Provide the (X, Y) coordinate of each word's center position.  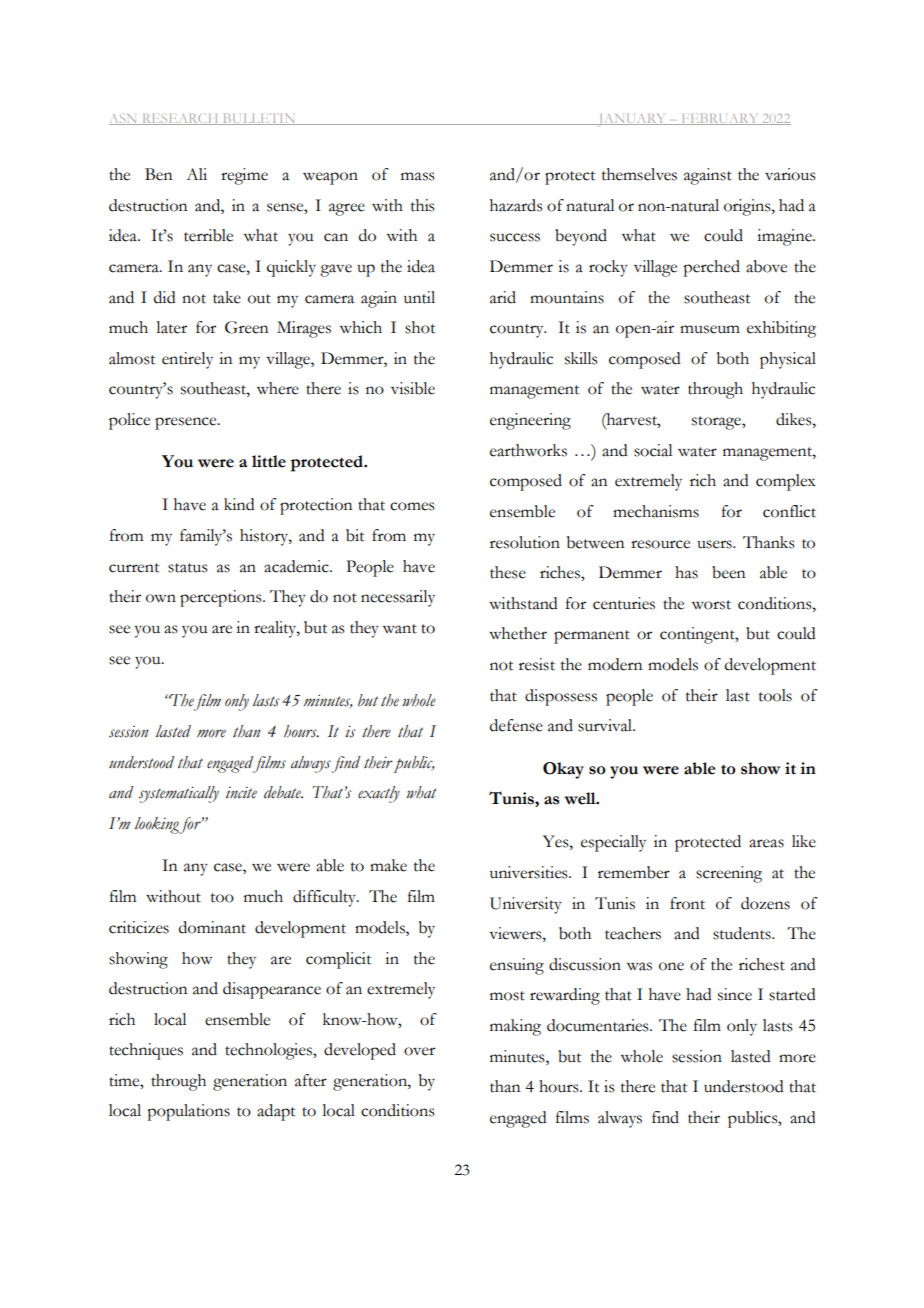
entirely (187, 360)
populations (188, 1112)
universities (530, 872)
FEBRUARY (720, 119)
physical (788, 360)
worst (711, 605)
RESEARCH (180, 119)
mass (418, 176)
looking (157, 825)
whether (518, 633)
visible (413, 388)
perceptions (222, 598)
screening (729, 874)
